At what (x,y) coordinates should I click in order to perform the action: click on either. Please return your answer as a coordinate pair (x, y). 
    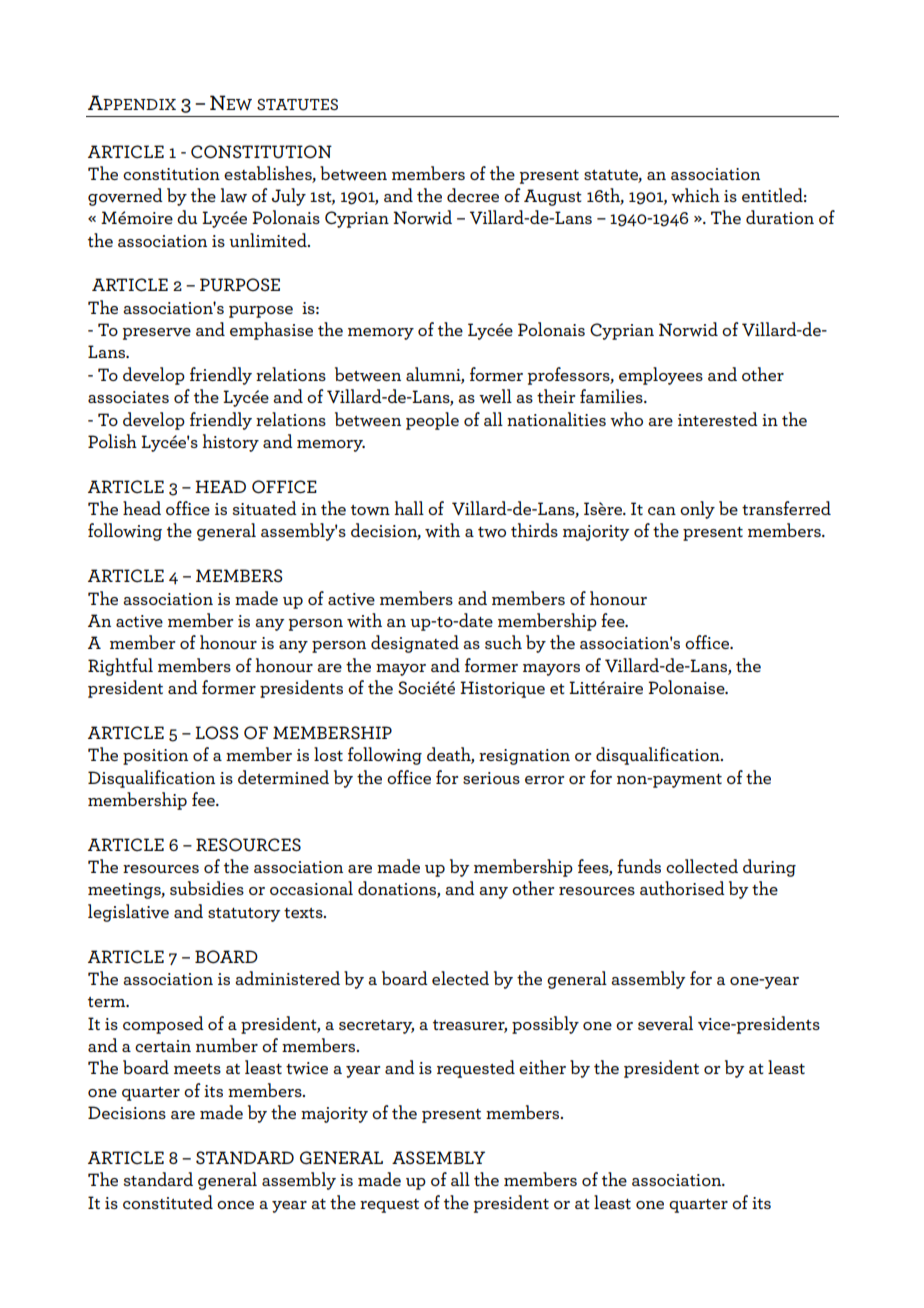
    Looking at the image, I should click on (542, 1067).
